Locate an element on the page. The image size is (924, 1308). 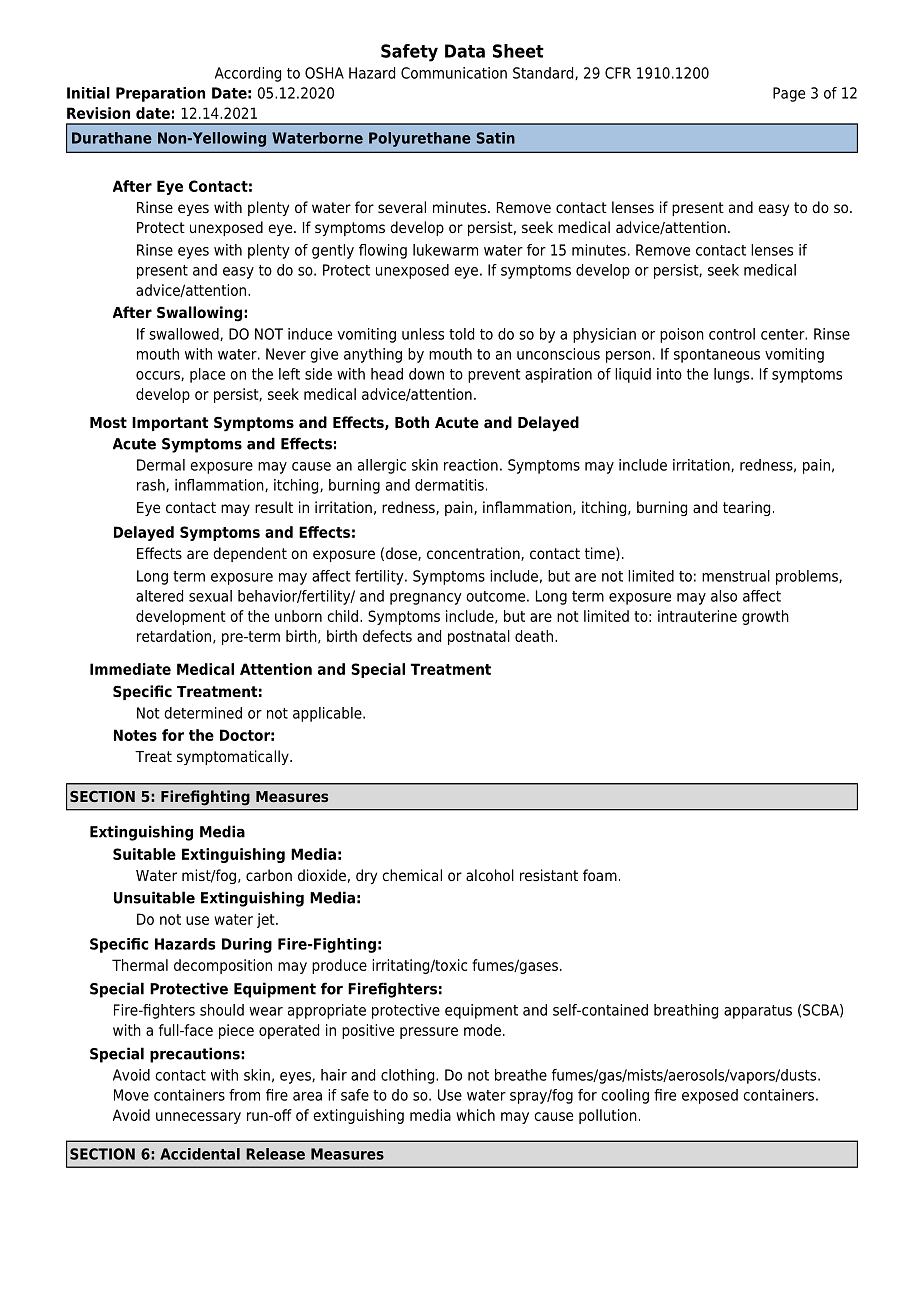
cooling is located at coordinates (625, 1096).
